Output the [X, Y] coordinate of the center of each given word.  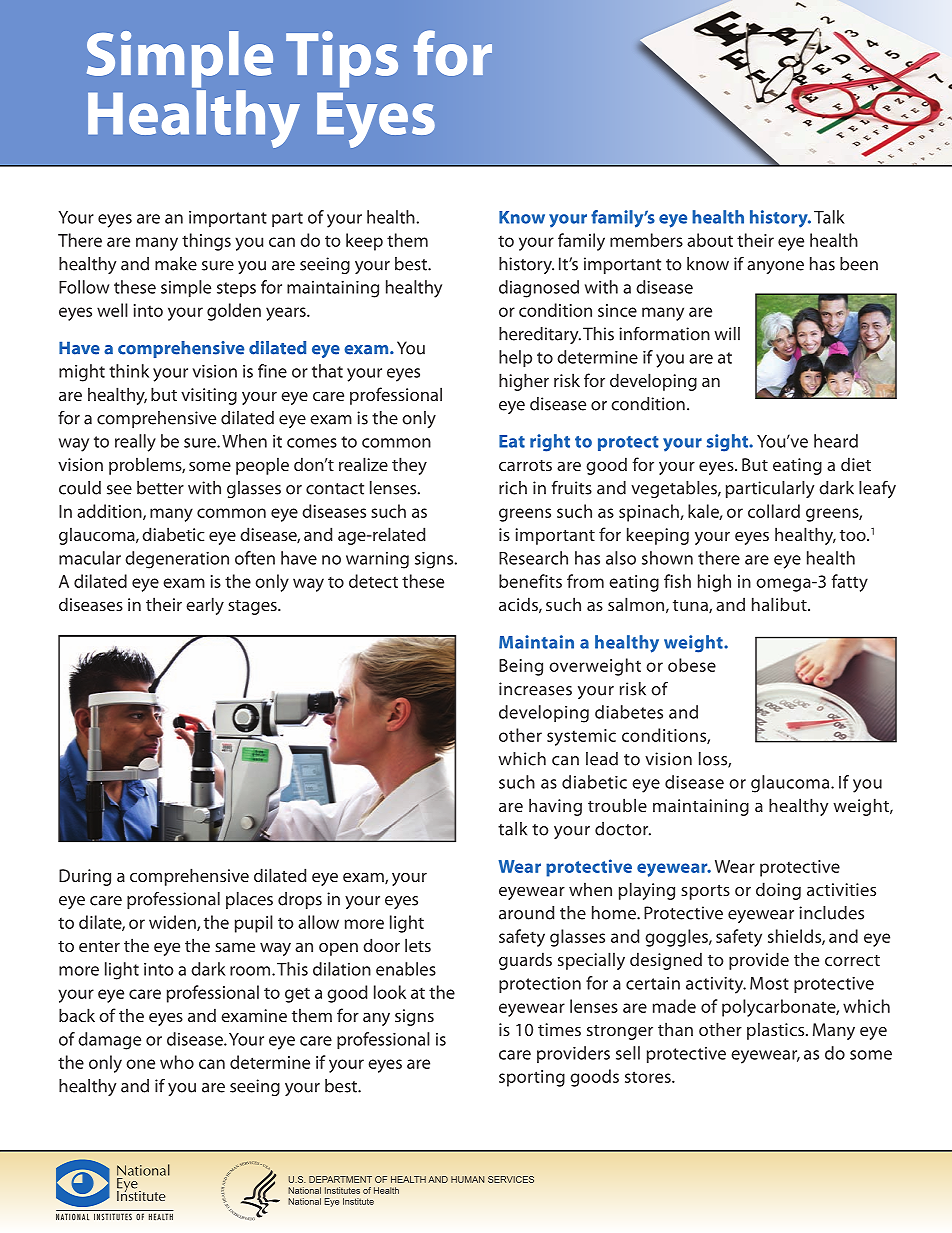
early [205, 606]
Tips [342, 59]
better [160, 488]
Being [521, 667]
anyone [775, 268]
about [710, 240]
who [177, 1062]
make [176, 264]
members [646, 240]
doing [778, 891]
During [85, 877]
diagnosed [539, 289]
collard [774, 511]
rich [513, 488]
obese [692, 665]
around [527, 913]
